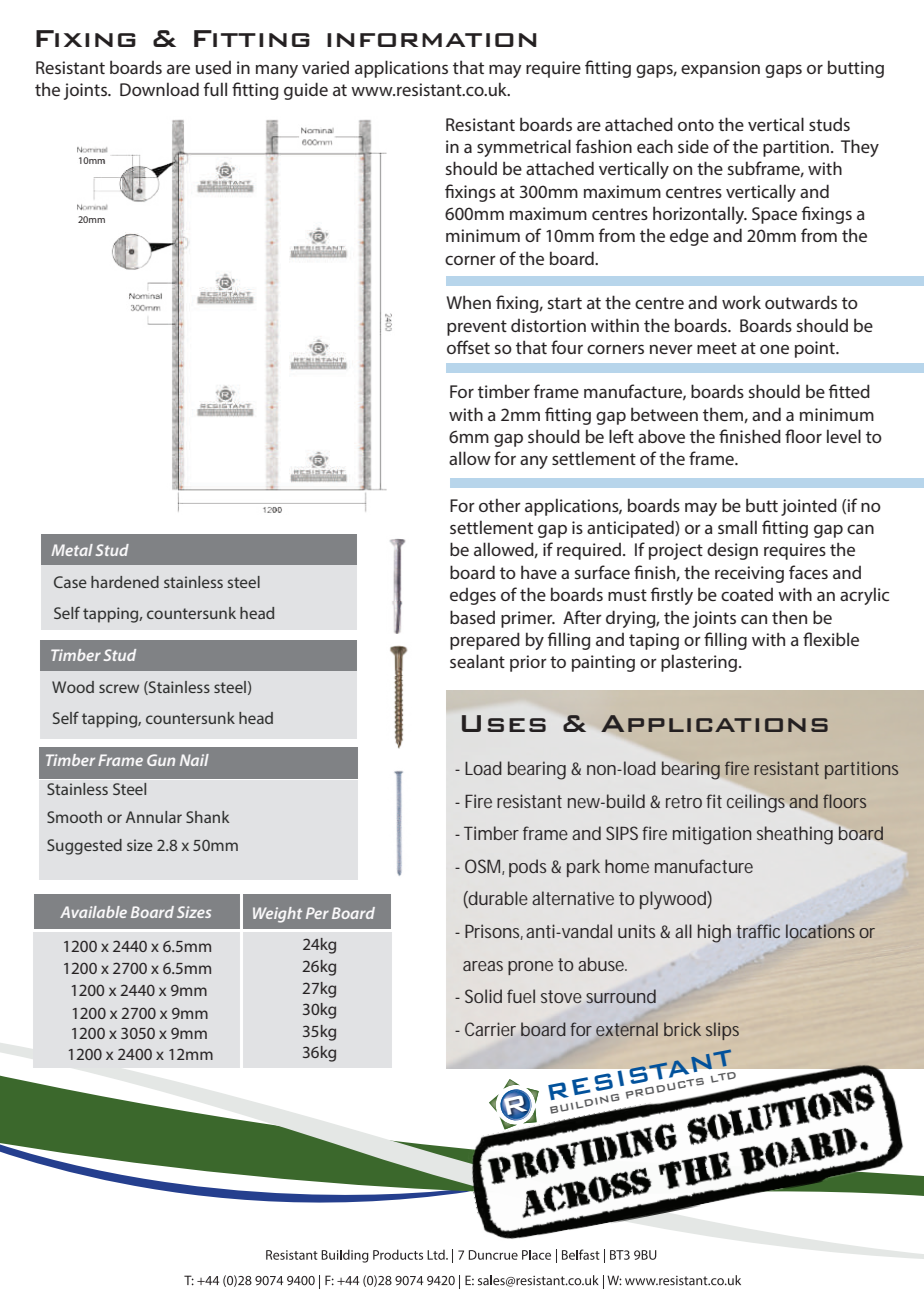 Image resolution: width=924 pixels, height=1308 pixels. What do you see at coordinates (816, 349) in the document?
I see `point` at bounding box center [816, 349].
